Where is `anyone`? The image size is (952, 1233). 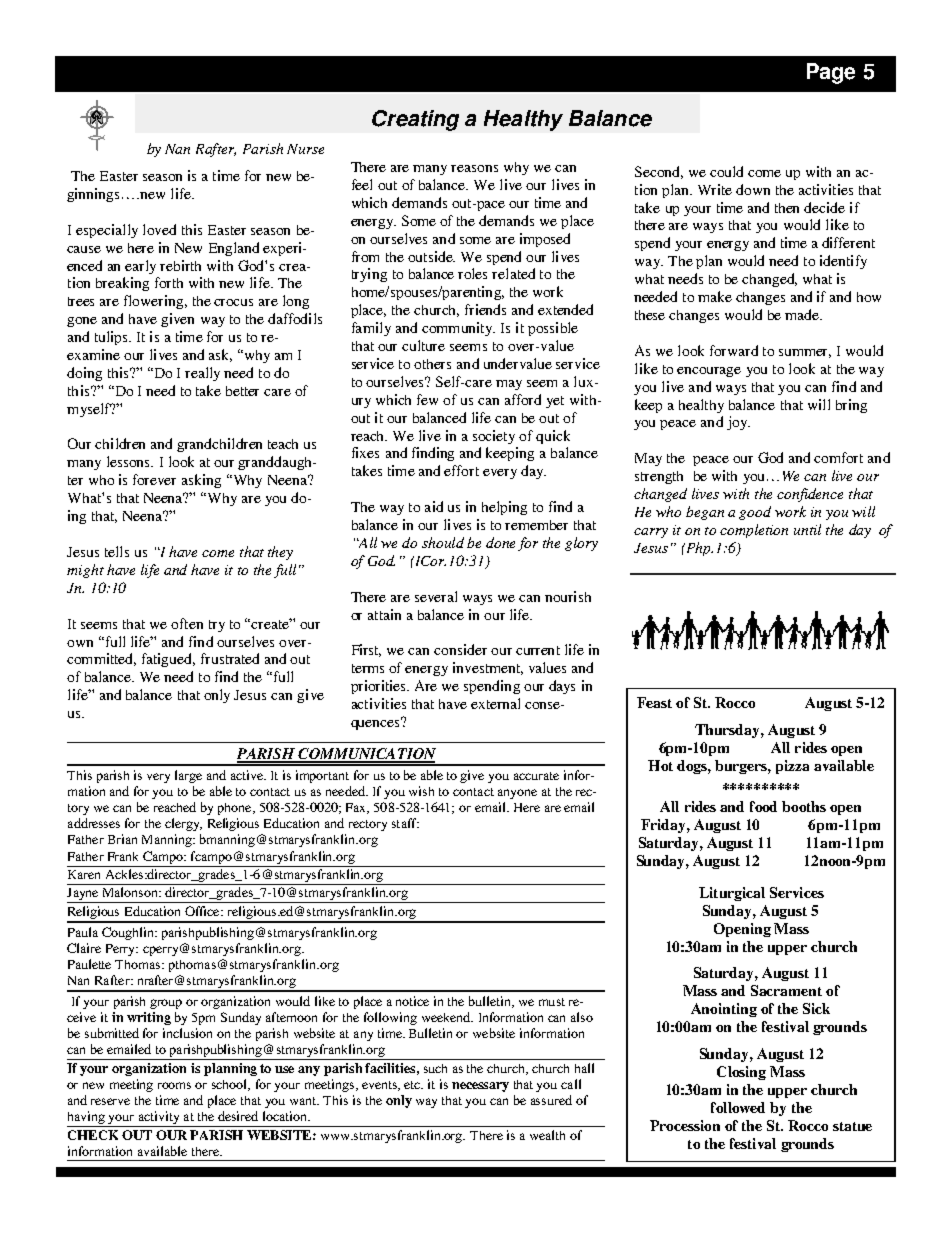
anyone is located at coordinates (517, 794).
